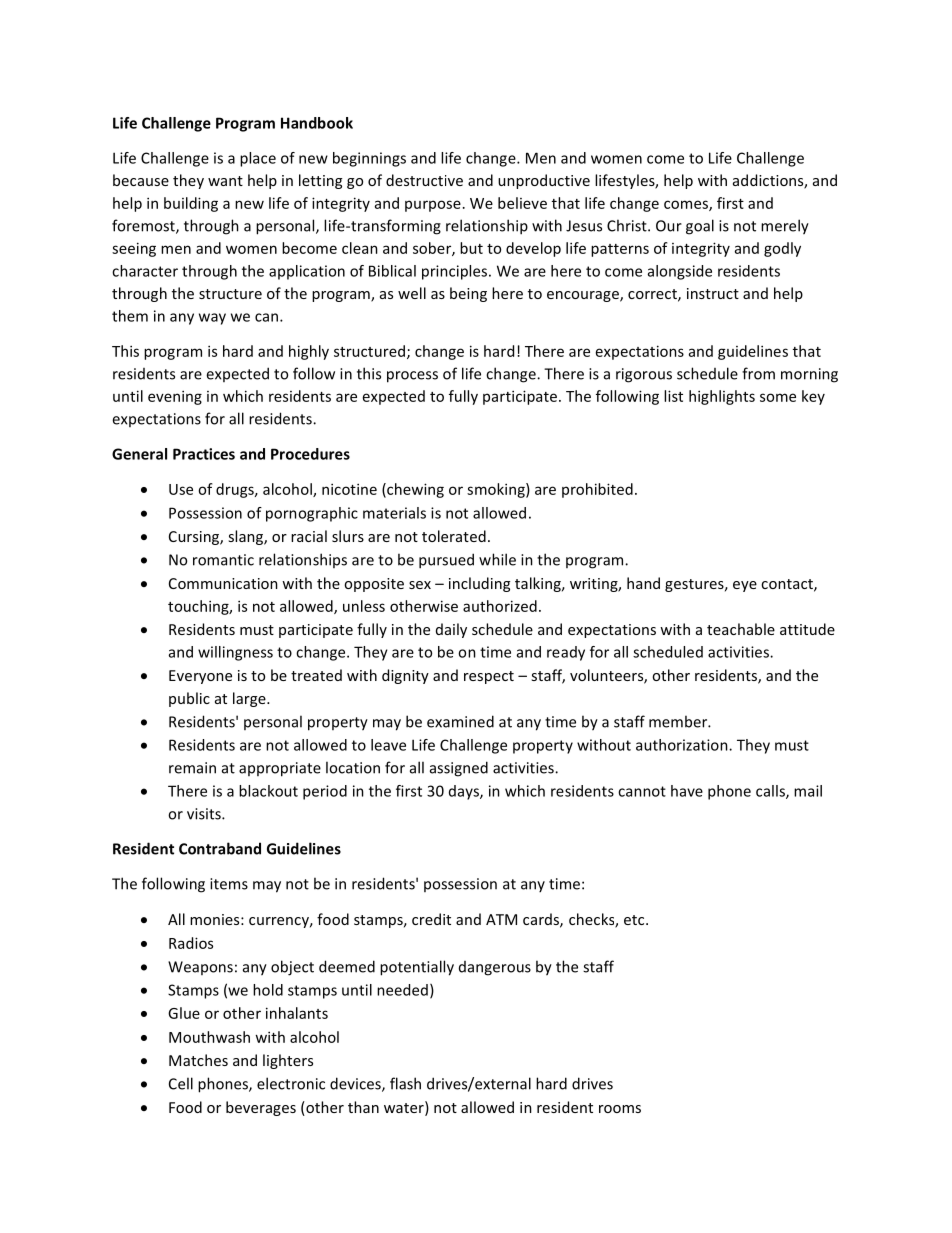 The width and height of the document is (952, 1233). What do you see at coordinates (225, 181) in the document?
I see `want` at bounding box center [225, 181].
